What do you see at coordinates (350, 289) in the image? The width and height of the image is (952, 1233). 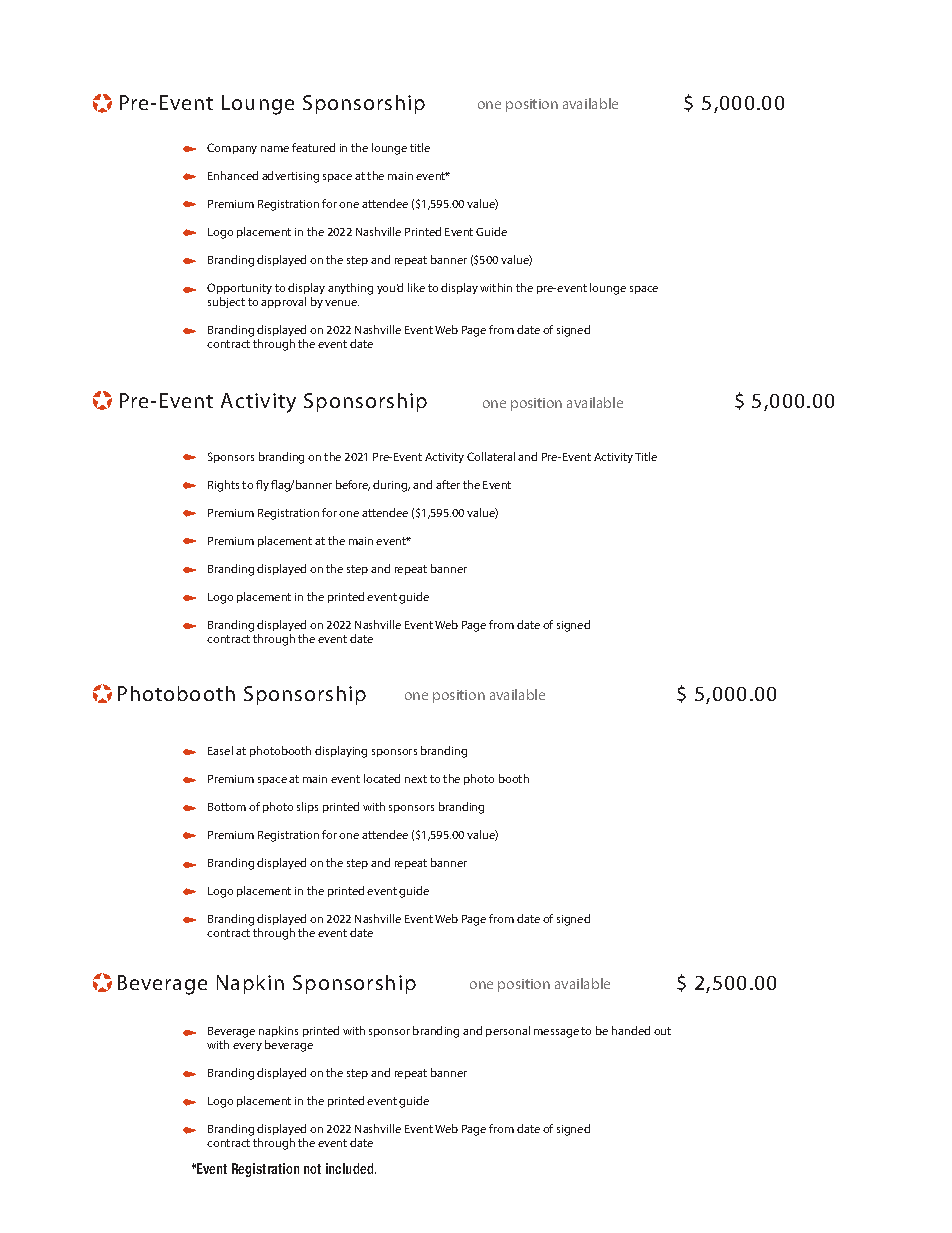 I see `anything` at bounding box center [350, 289].
